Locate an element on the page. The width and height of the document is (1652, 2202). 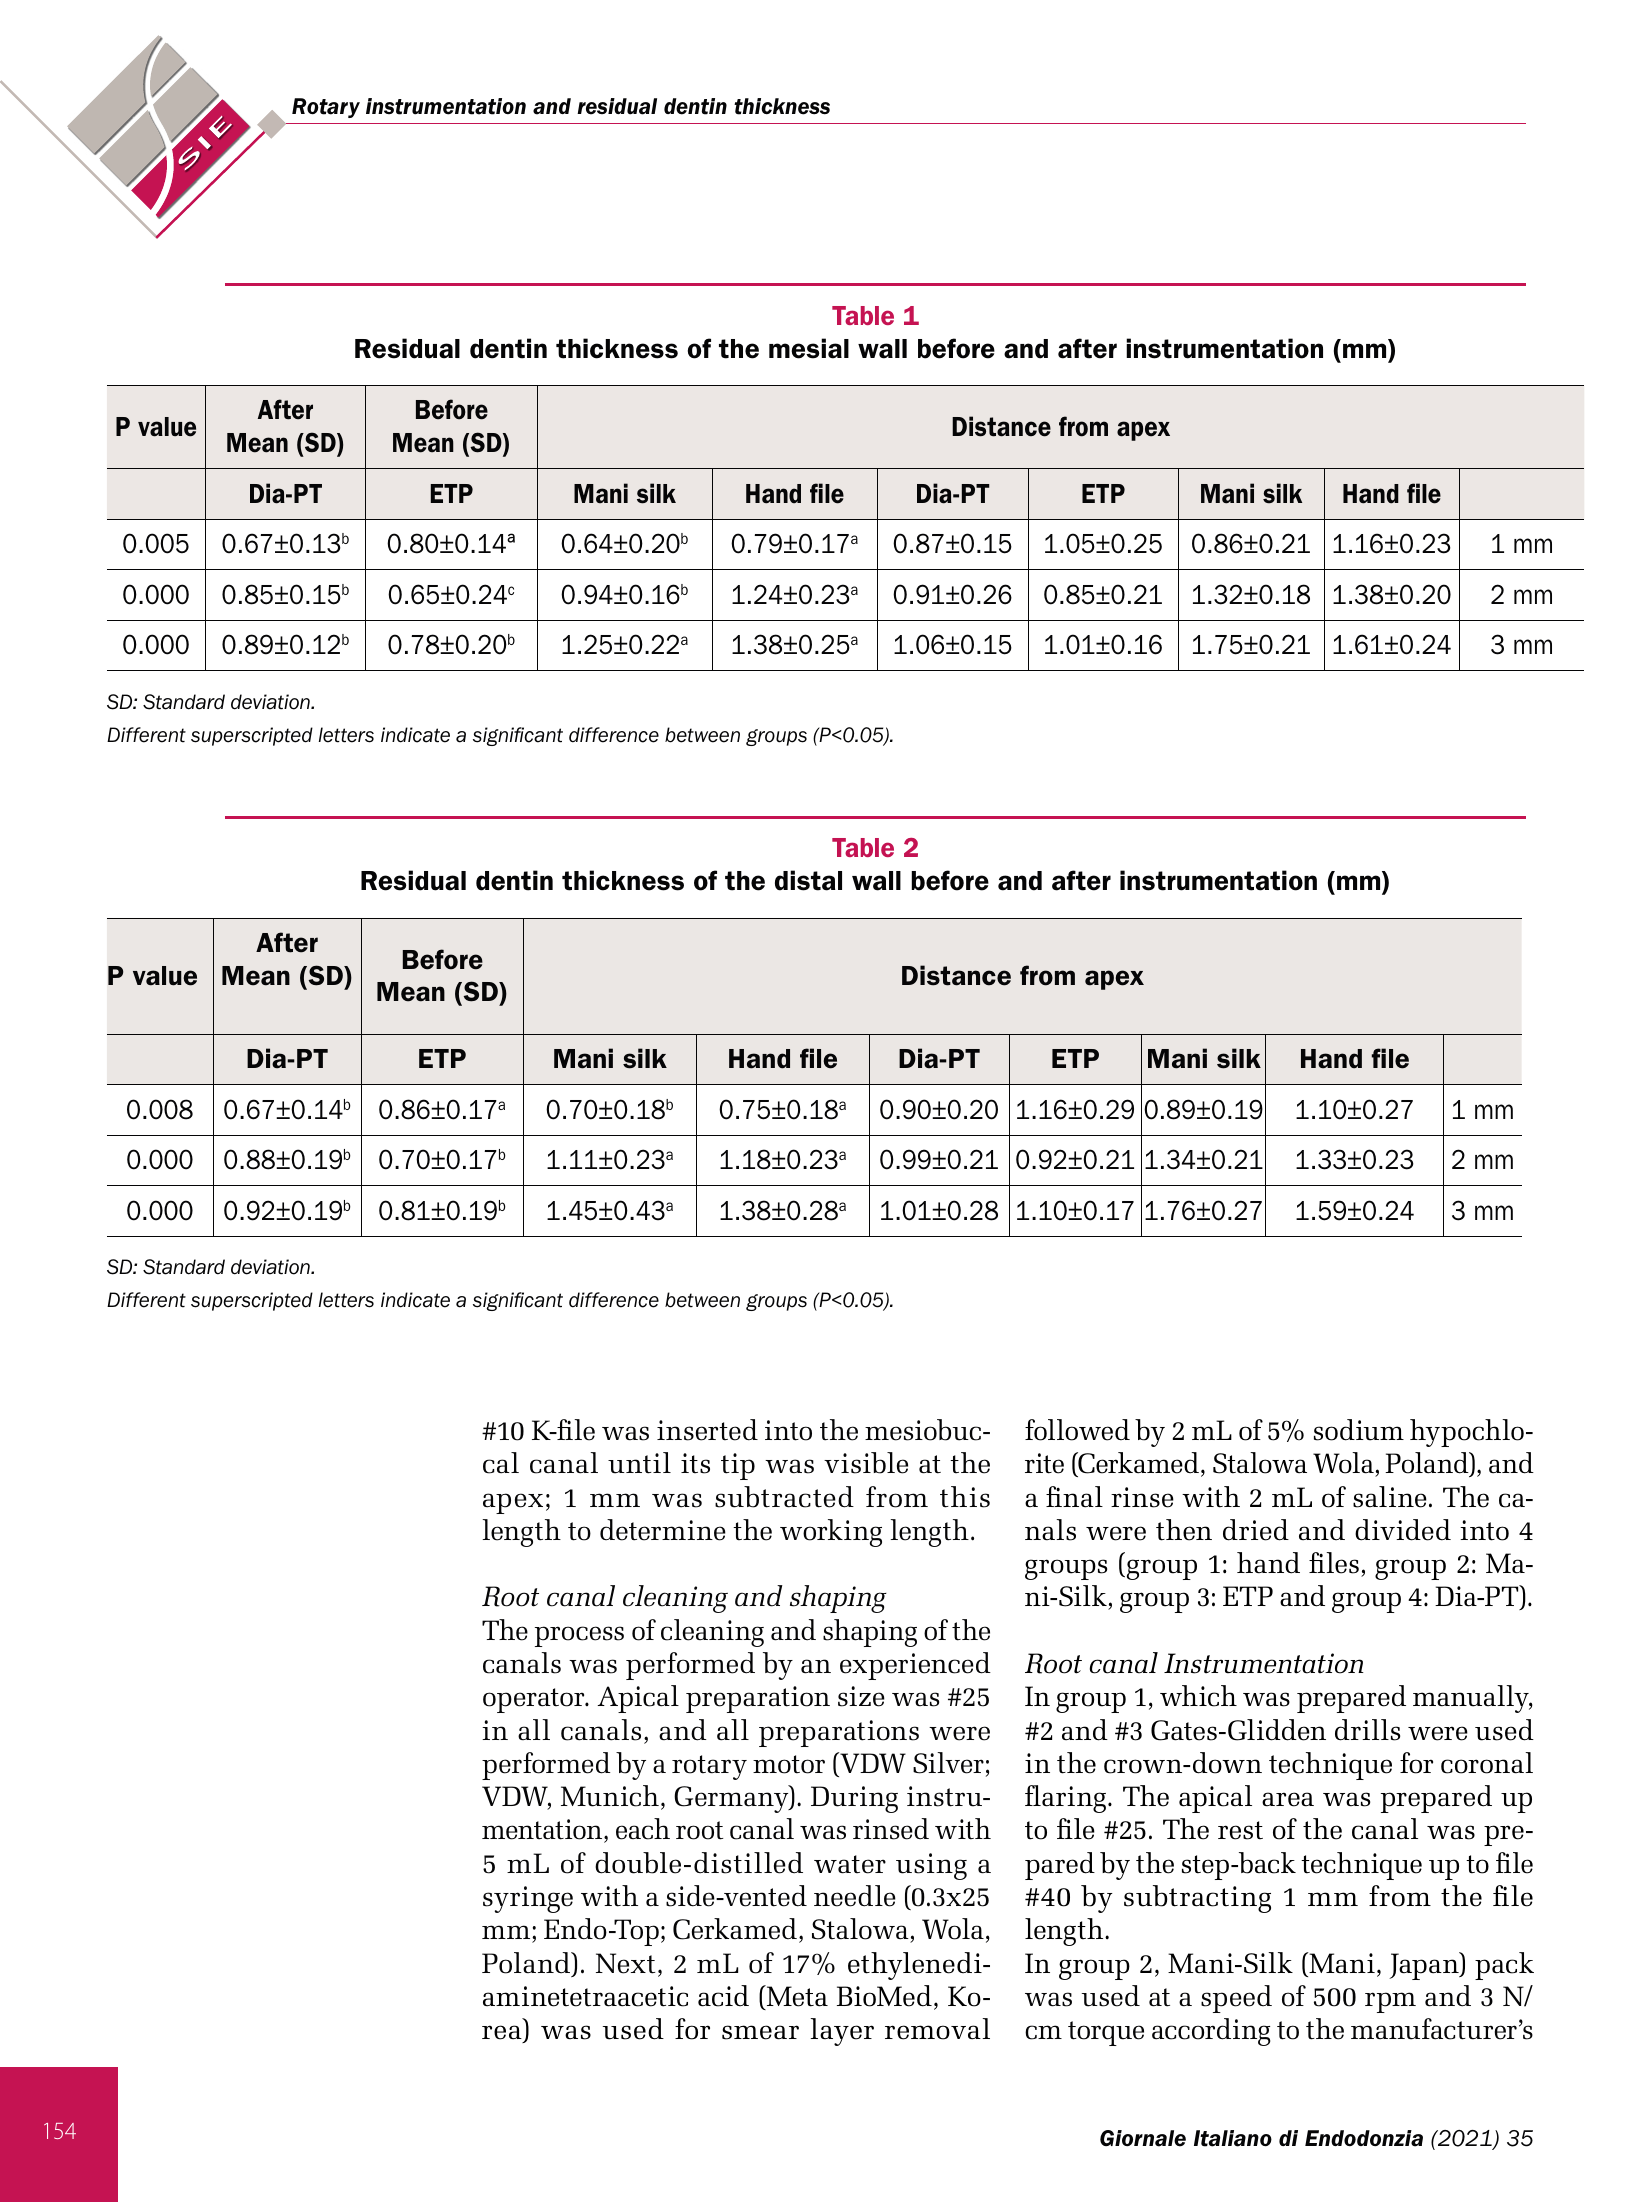
sodium is located at coordinates (1359, 1430).
